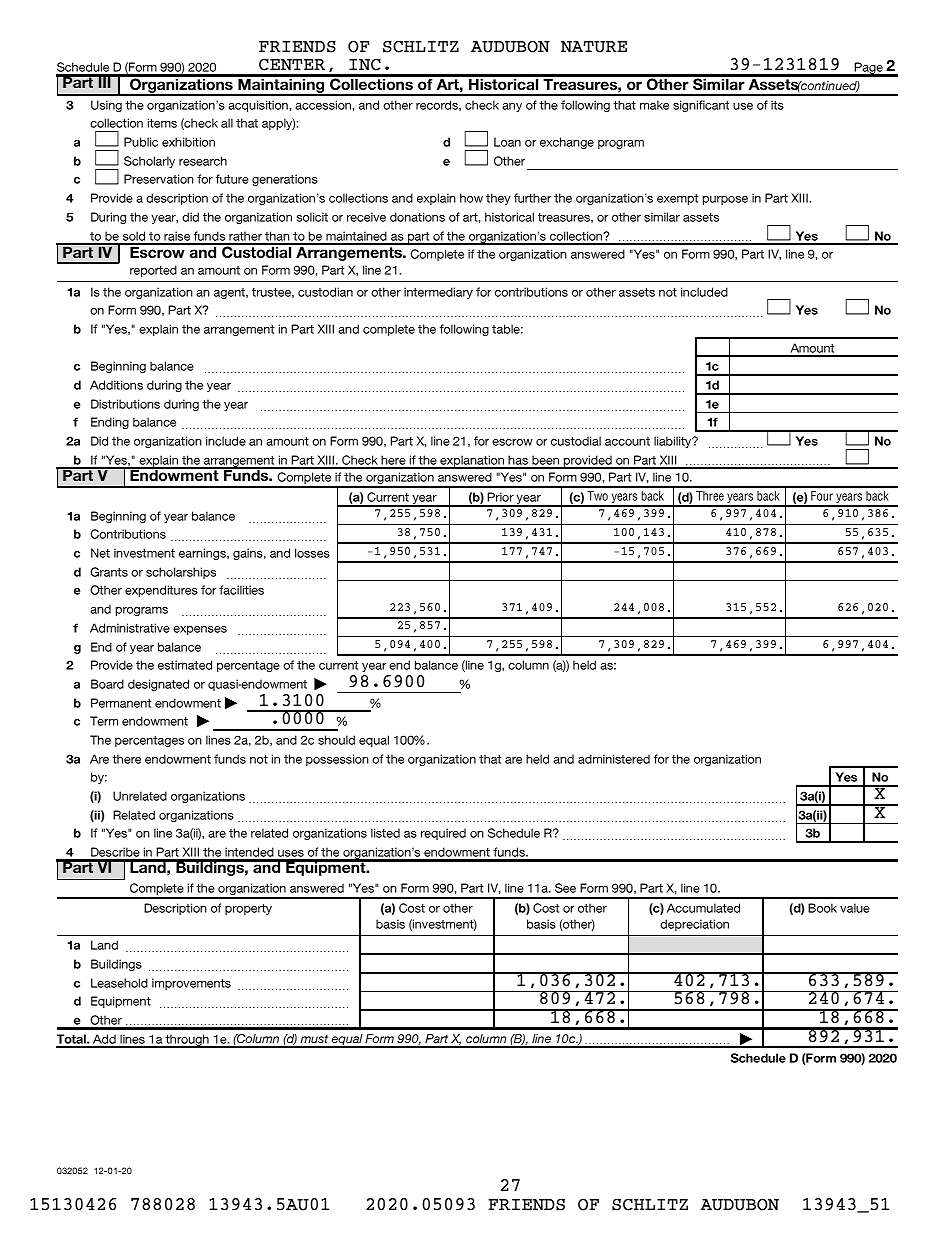  I want to click on explanation, so click(472, 462).
